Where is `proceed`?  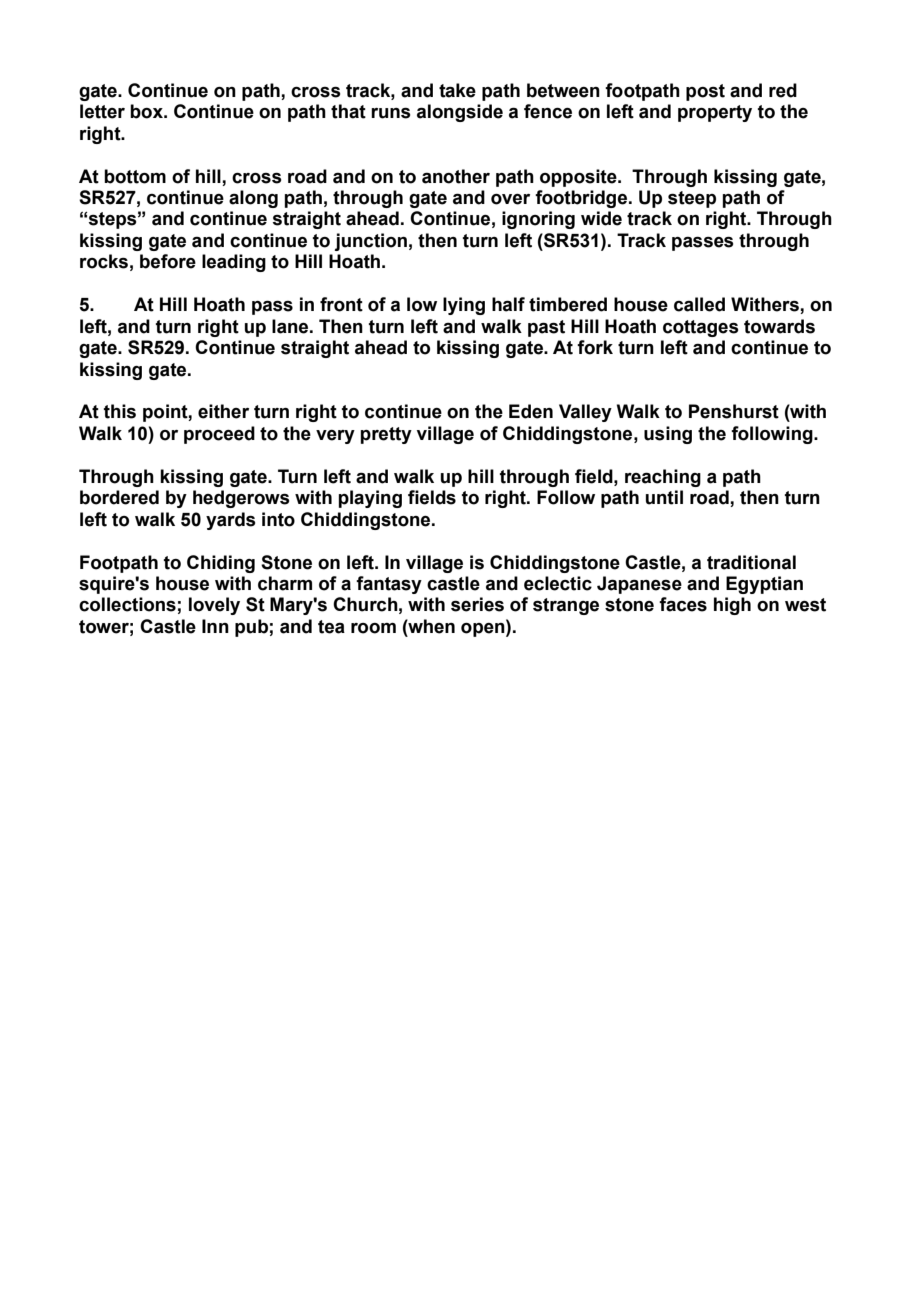 proceed is located at coordinates (219, 435).
